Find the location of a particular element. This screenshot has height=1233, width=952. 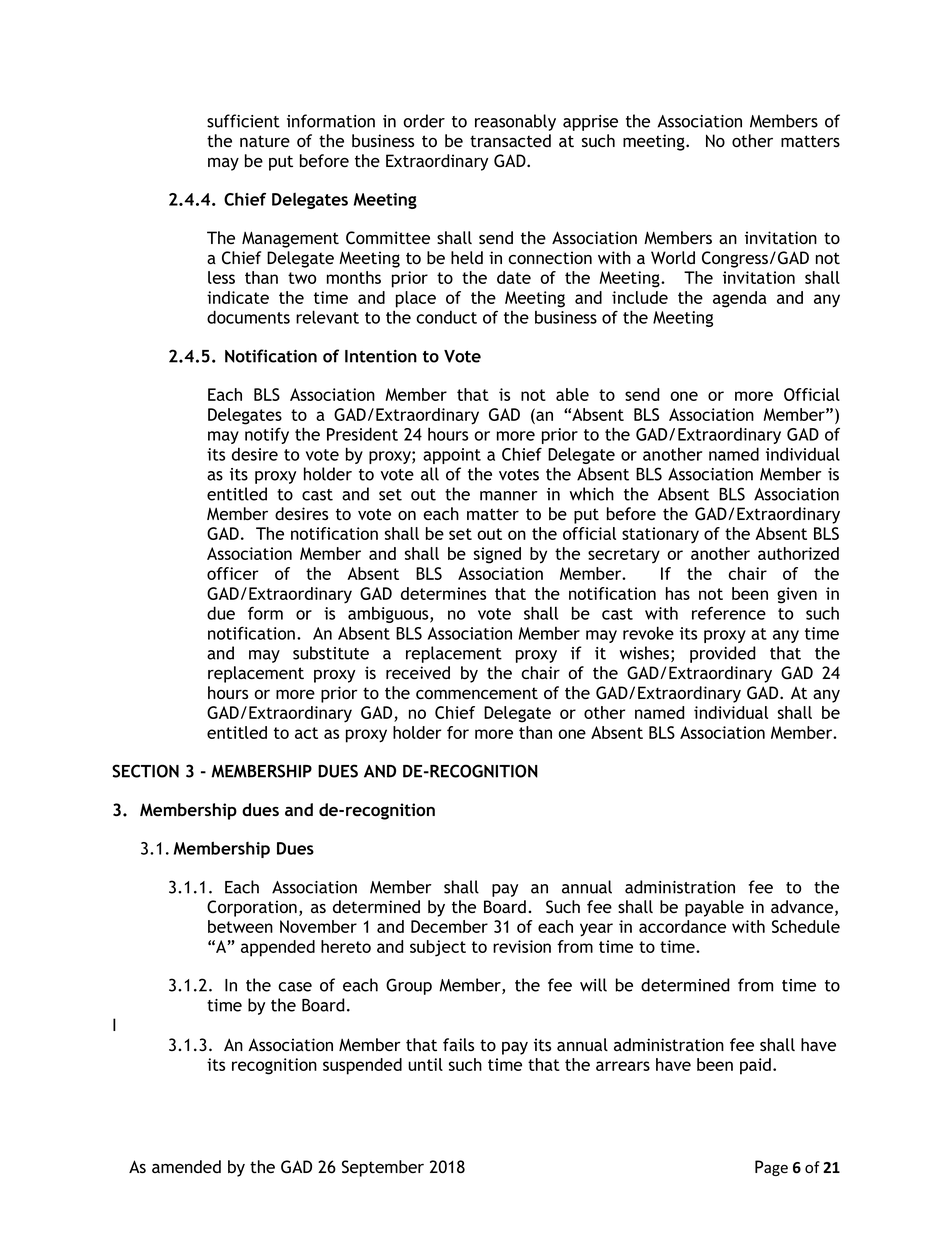

provided is located at coordinates (723, 654).
